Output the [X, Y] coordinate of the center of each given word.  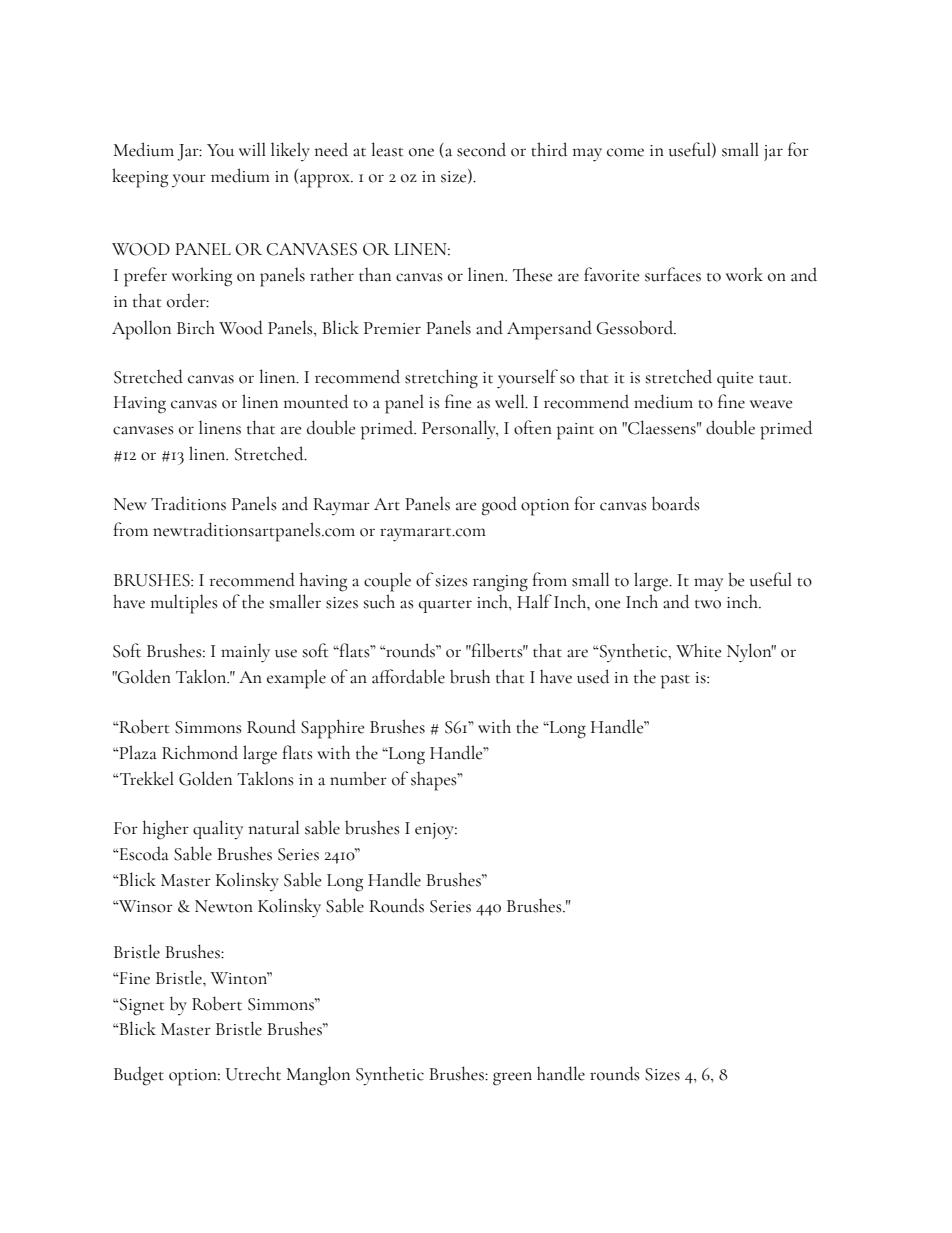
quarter [445, 606]
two [708, 604]
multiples [183, 604]
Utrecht [253, 1073]
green [512, 1079]
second [481, 149]
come [625, 152]
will [252, 149]
